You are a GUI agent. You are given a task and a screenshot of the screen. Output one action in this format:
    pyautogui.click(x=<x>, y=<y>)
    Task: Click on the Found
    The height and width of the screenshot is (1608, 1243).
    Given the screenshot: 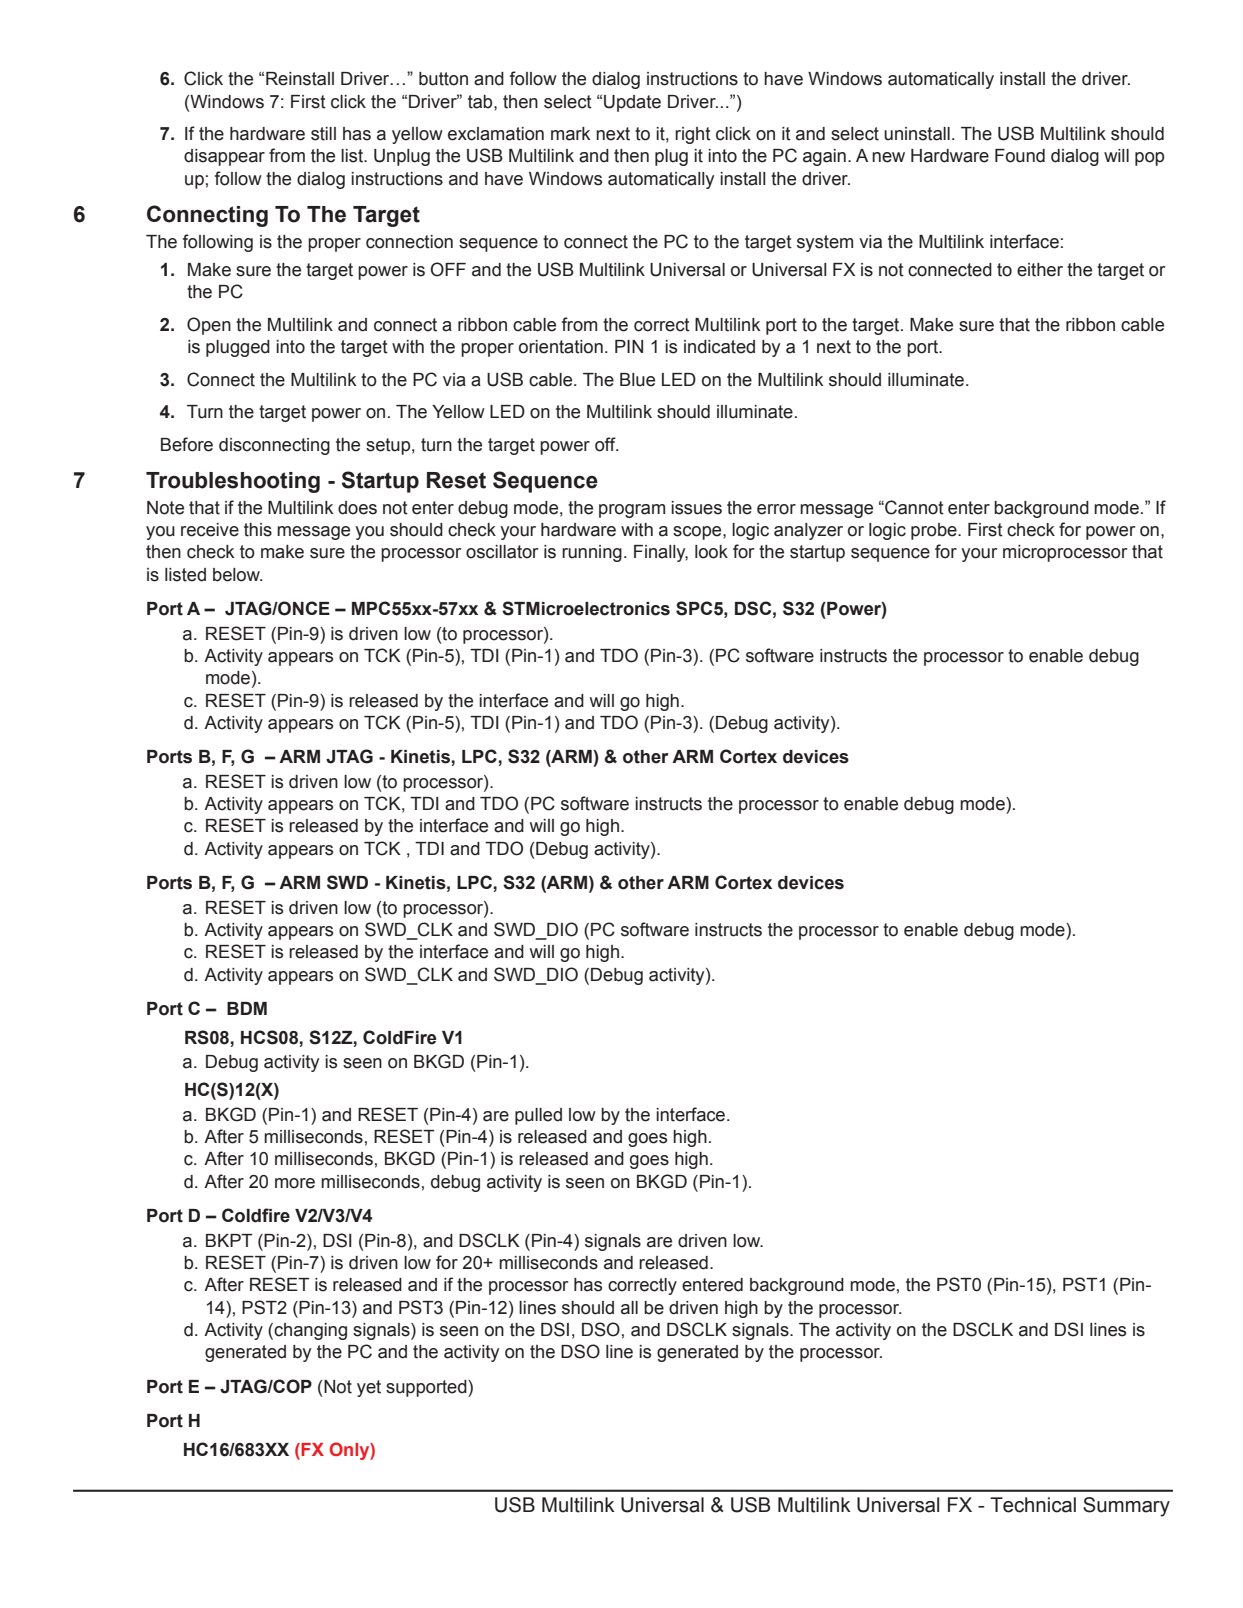 What is the action you would take?
    pyautogui.click(x=1020, y=156)
